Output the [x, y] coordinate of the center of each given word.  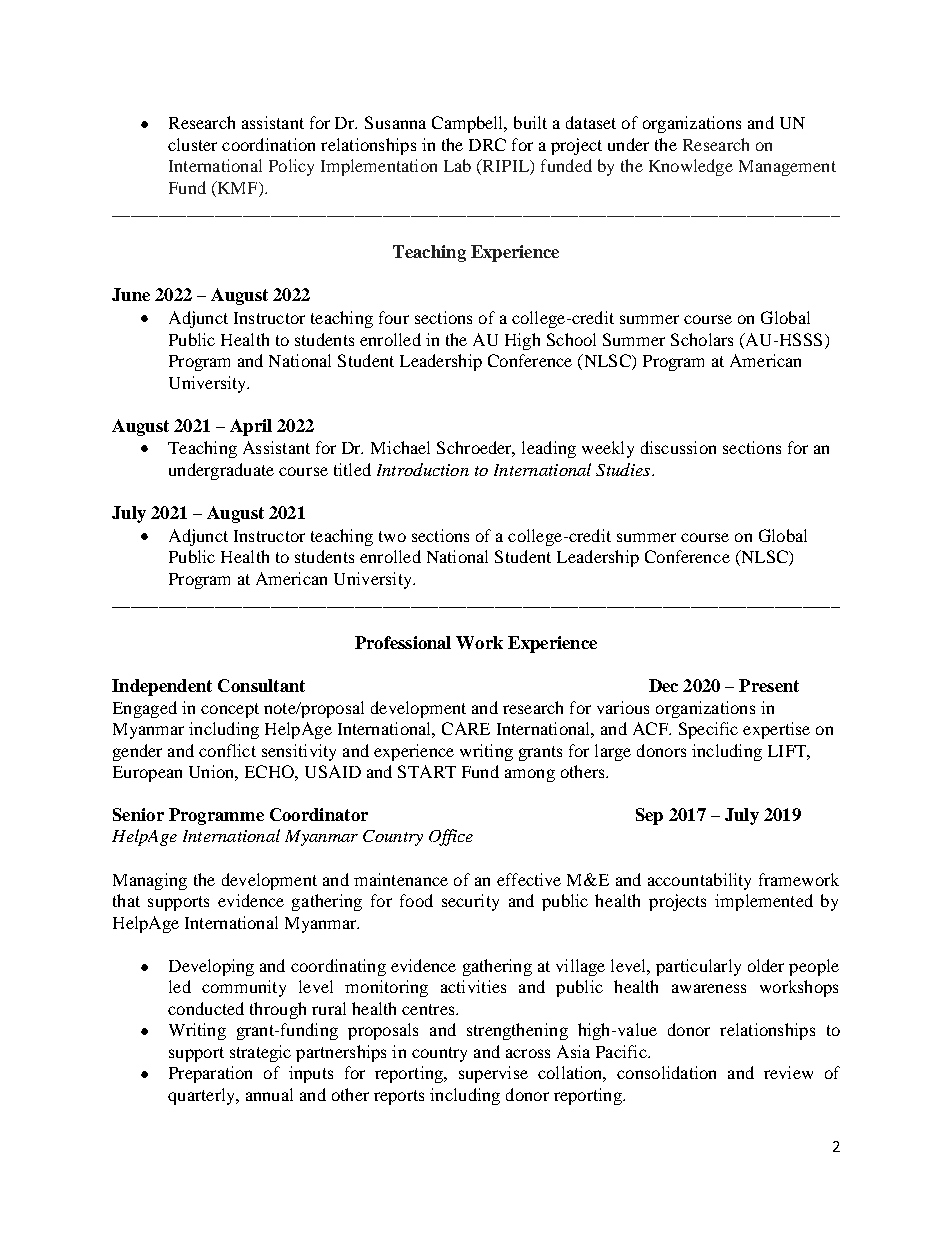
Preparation [210, 1074]
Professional [403, 642]
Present [769, 685]
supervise [493, 1074]
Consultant [261, 685]
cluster [192, 144]
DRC [487, 144]
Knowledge [691, 167]
